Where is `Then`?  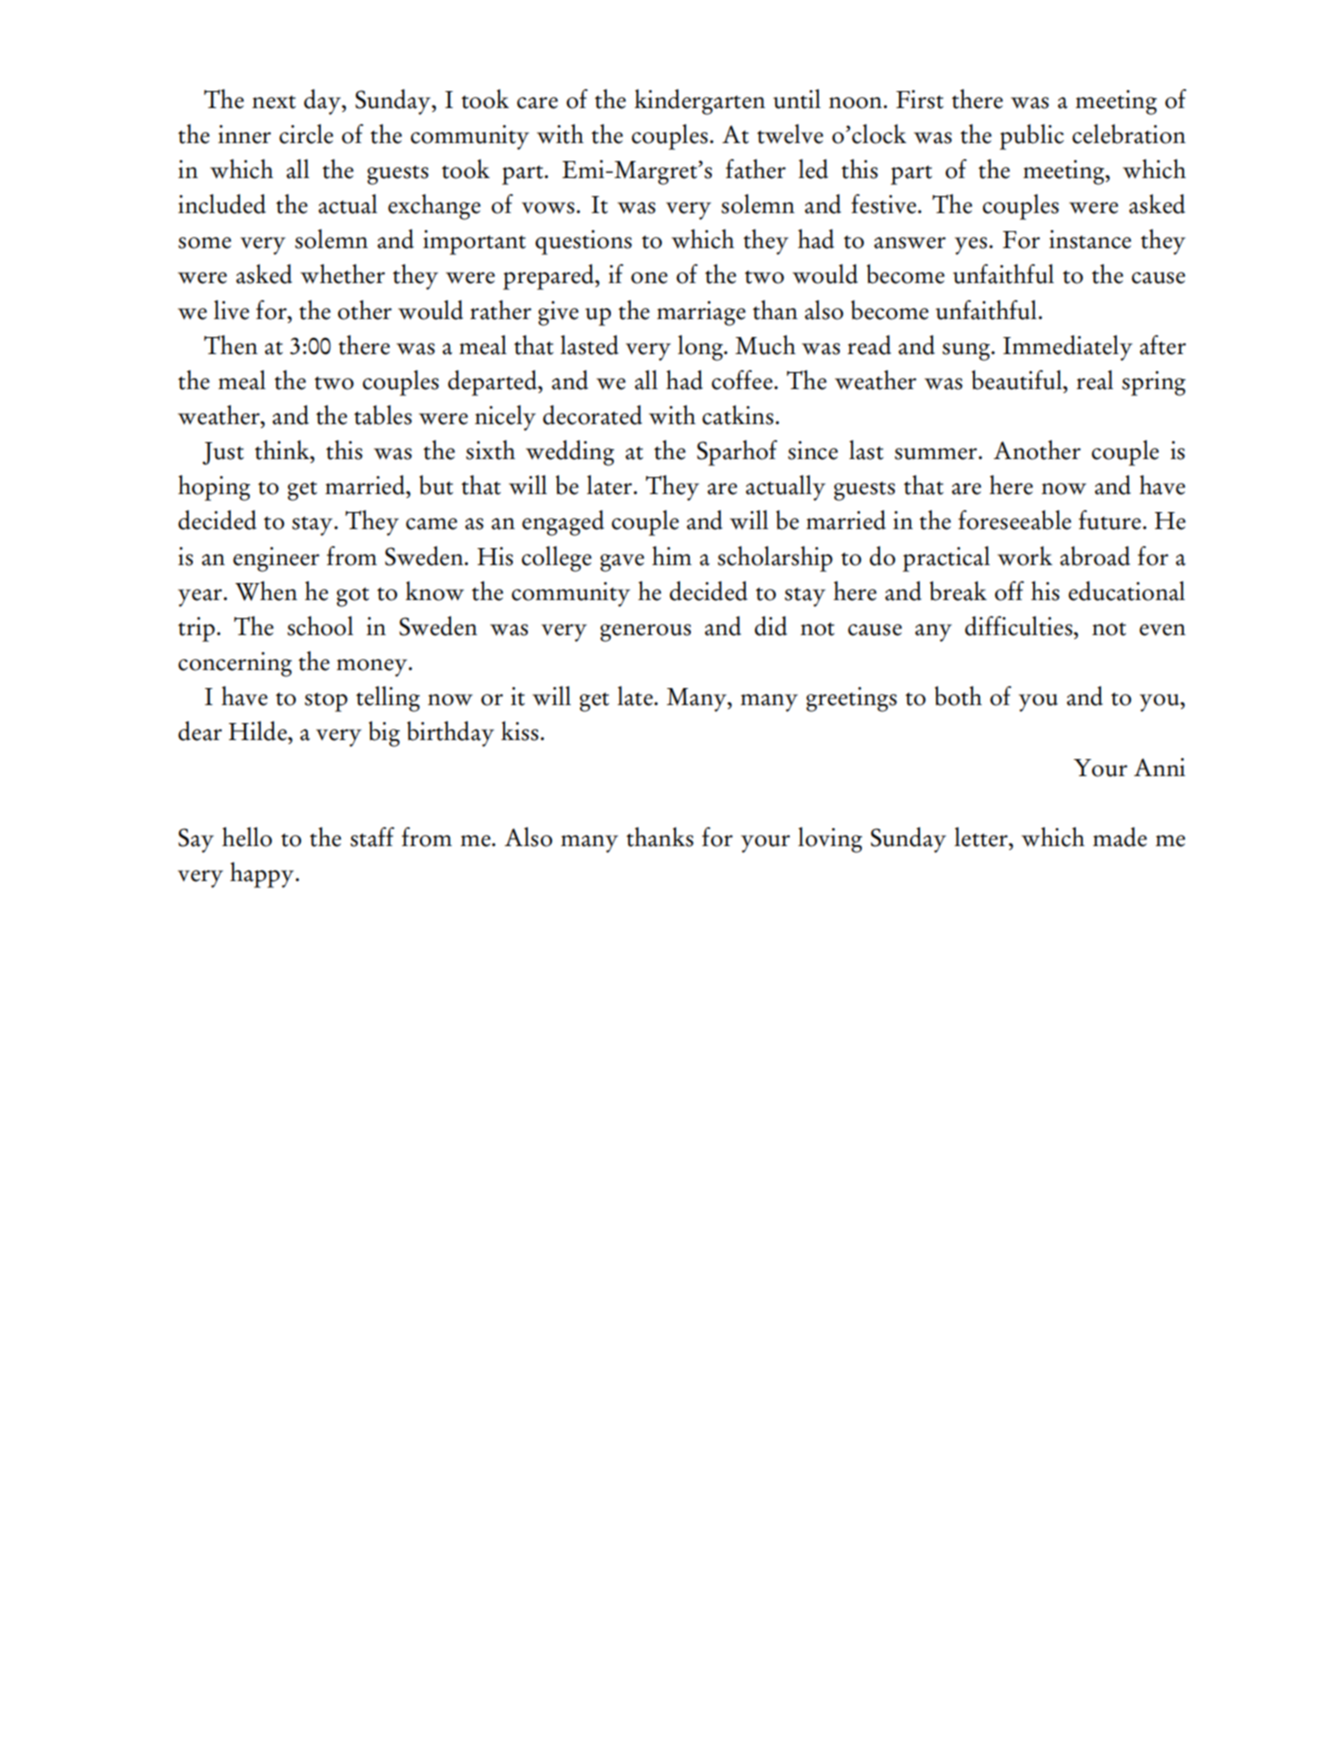
Then is located at coordinates (231, 345).
